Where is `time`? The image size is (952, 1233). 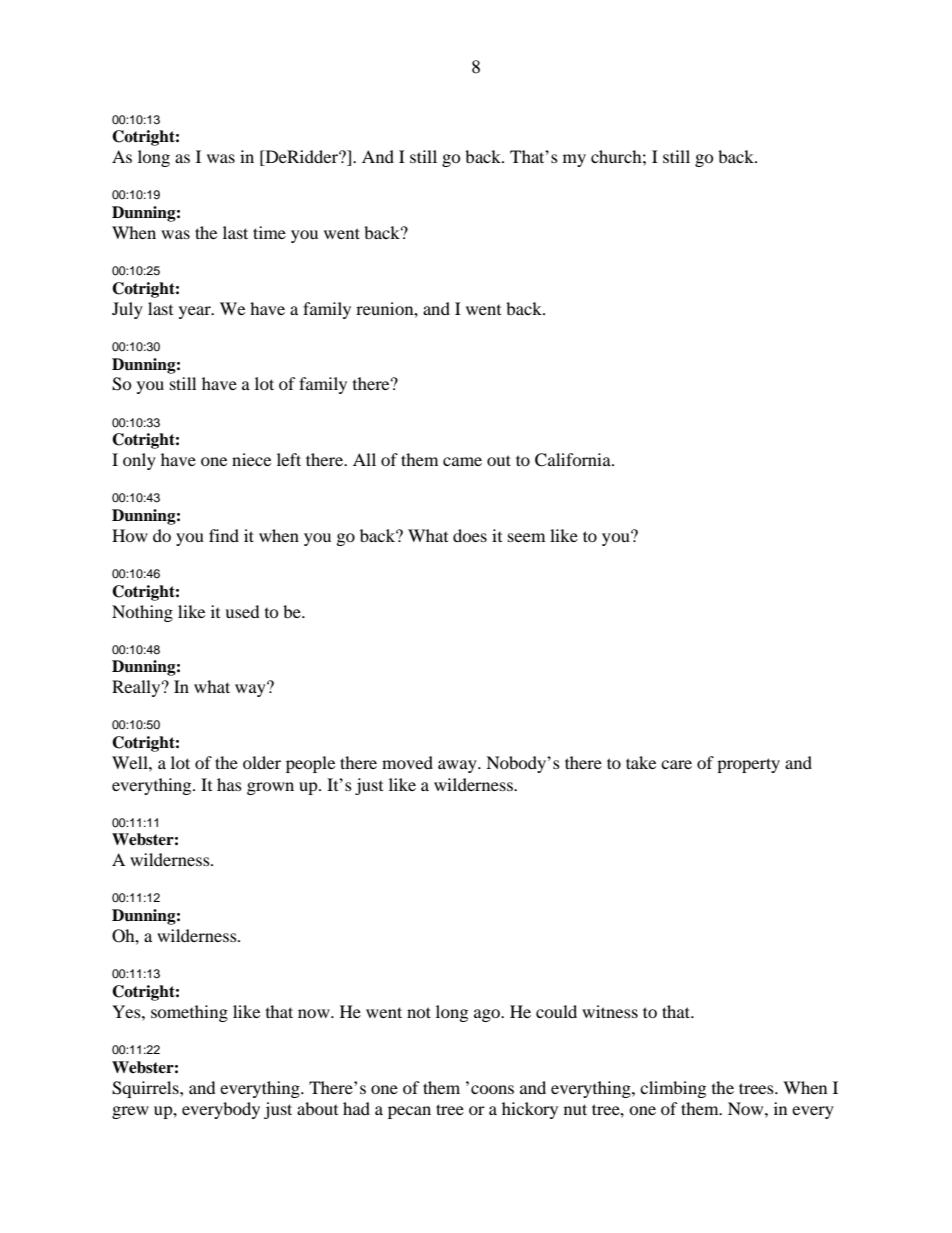 time is located at coordinates (269, 232).
